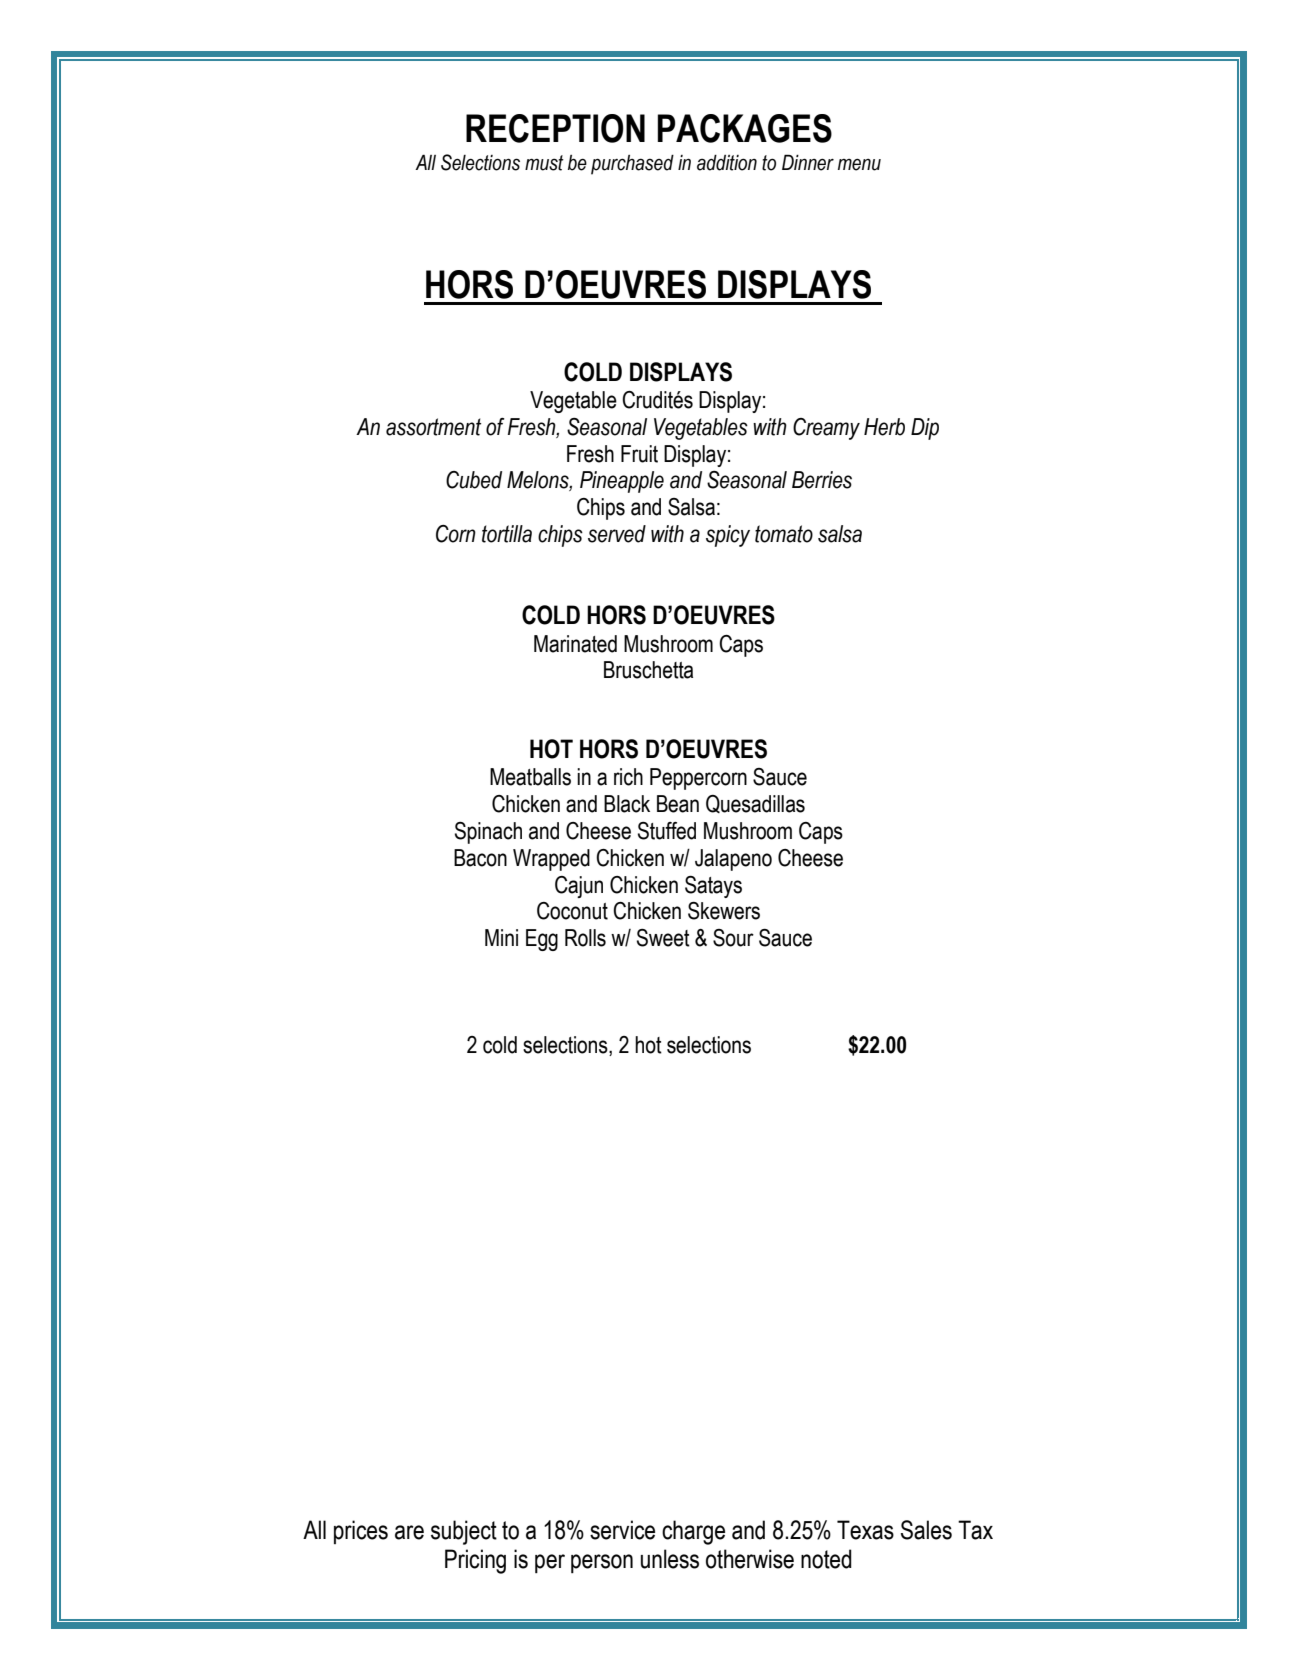 The image size is (1297, 1679). What do you see at coordinates (544, 163) in the document?
I see `must` at bounding box center [544, 163].
